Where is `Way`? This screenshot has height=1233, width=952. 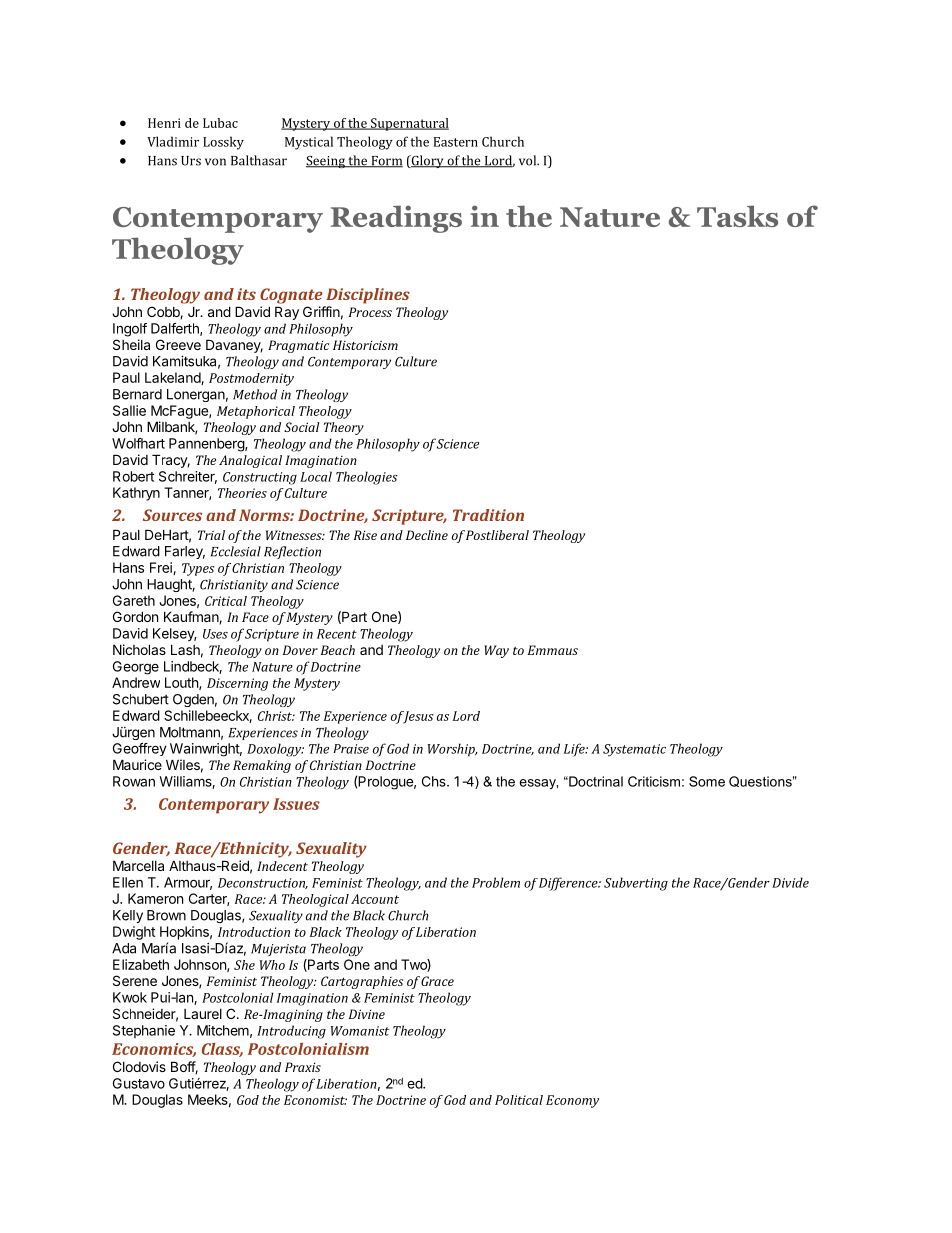
Way is located at coordinates (496, 651).
